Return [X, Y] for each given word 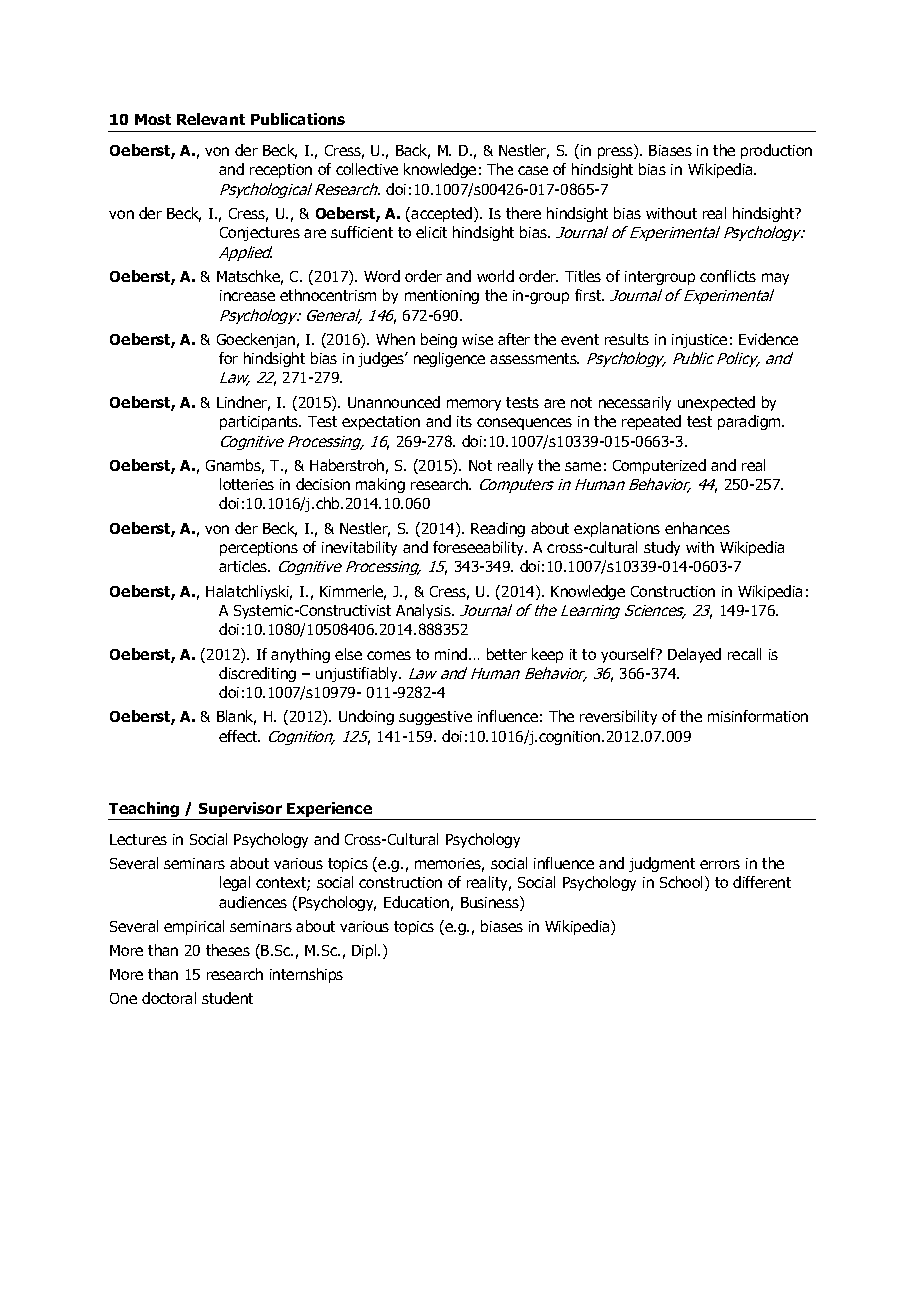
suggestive [435, 718]
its [464, 421]
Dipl [365, 951]
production [776, 151]
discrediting [257, 674]
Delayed [694, 655]
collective [367, 169]
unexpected [716, 403]
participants [260, 423]
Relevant [211, 119]
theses [228, 950]
